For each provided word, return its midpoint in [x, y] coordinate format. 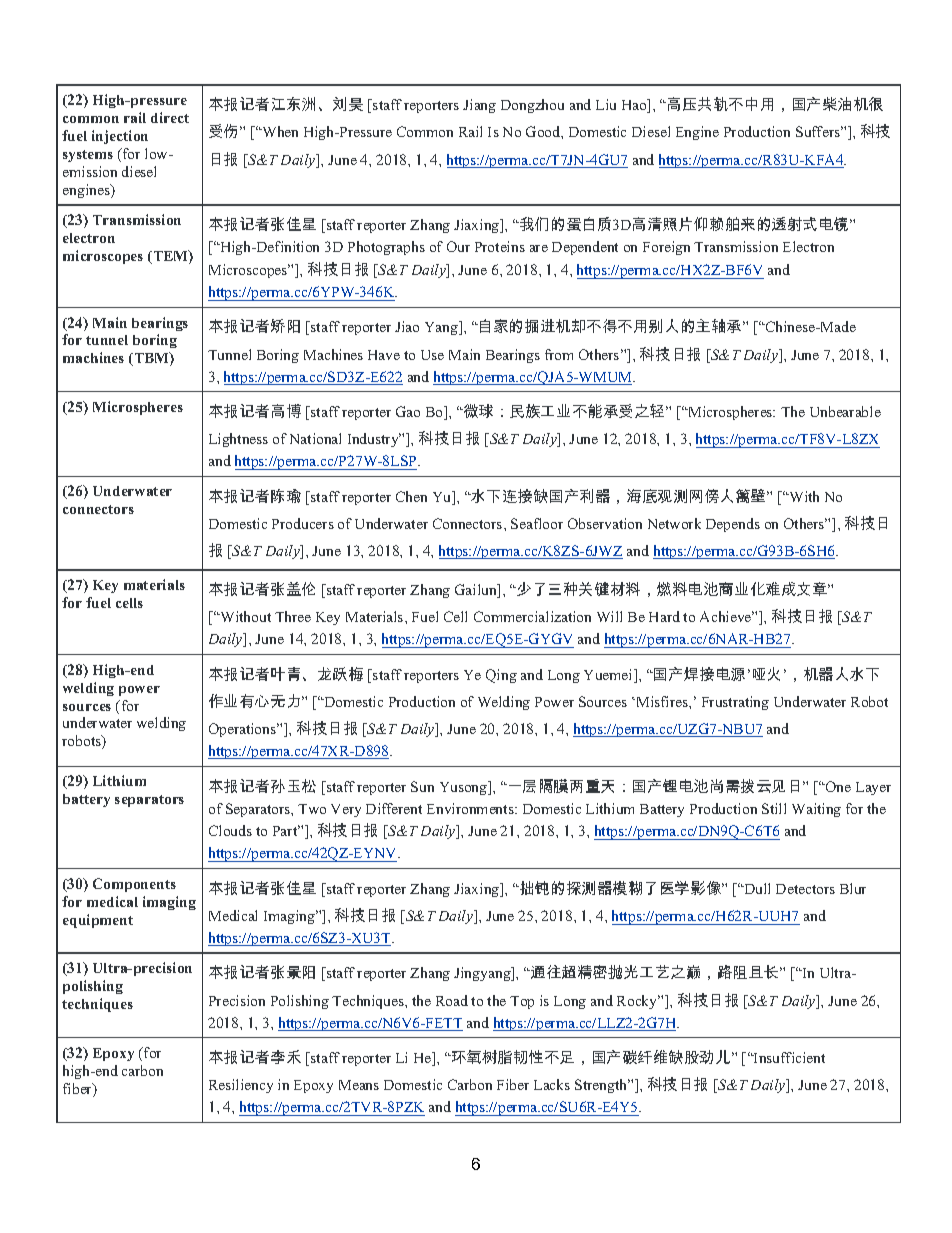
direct [170, 117]
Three [293, 616]
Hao [635, 106]
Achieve [727, 616]
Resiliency [241, 1086]
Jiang [479, 106]
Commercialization [532, 616]
